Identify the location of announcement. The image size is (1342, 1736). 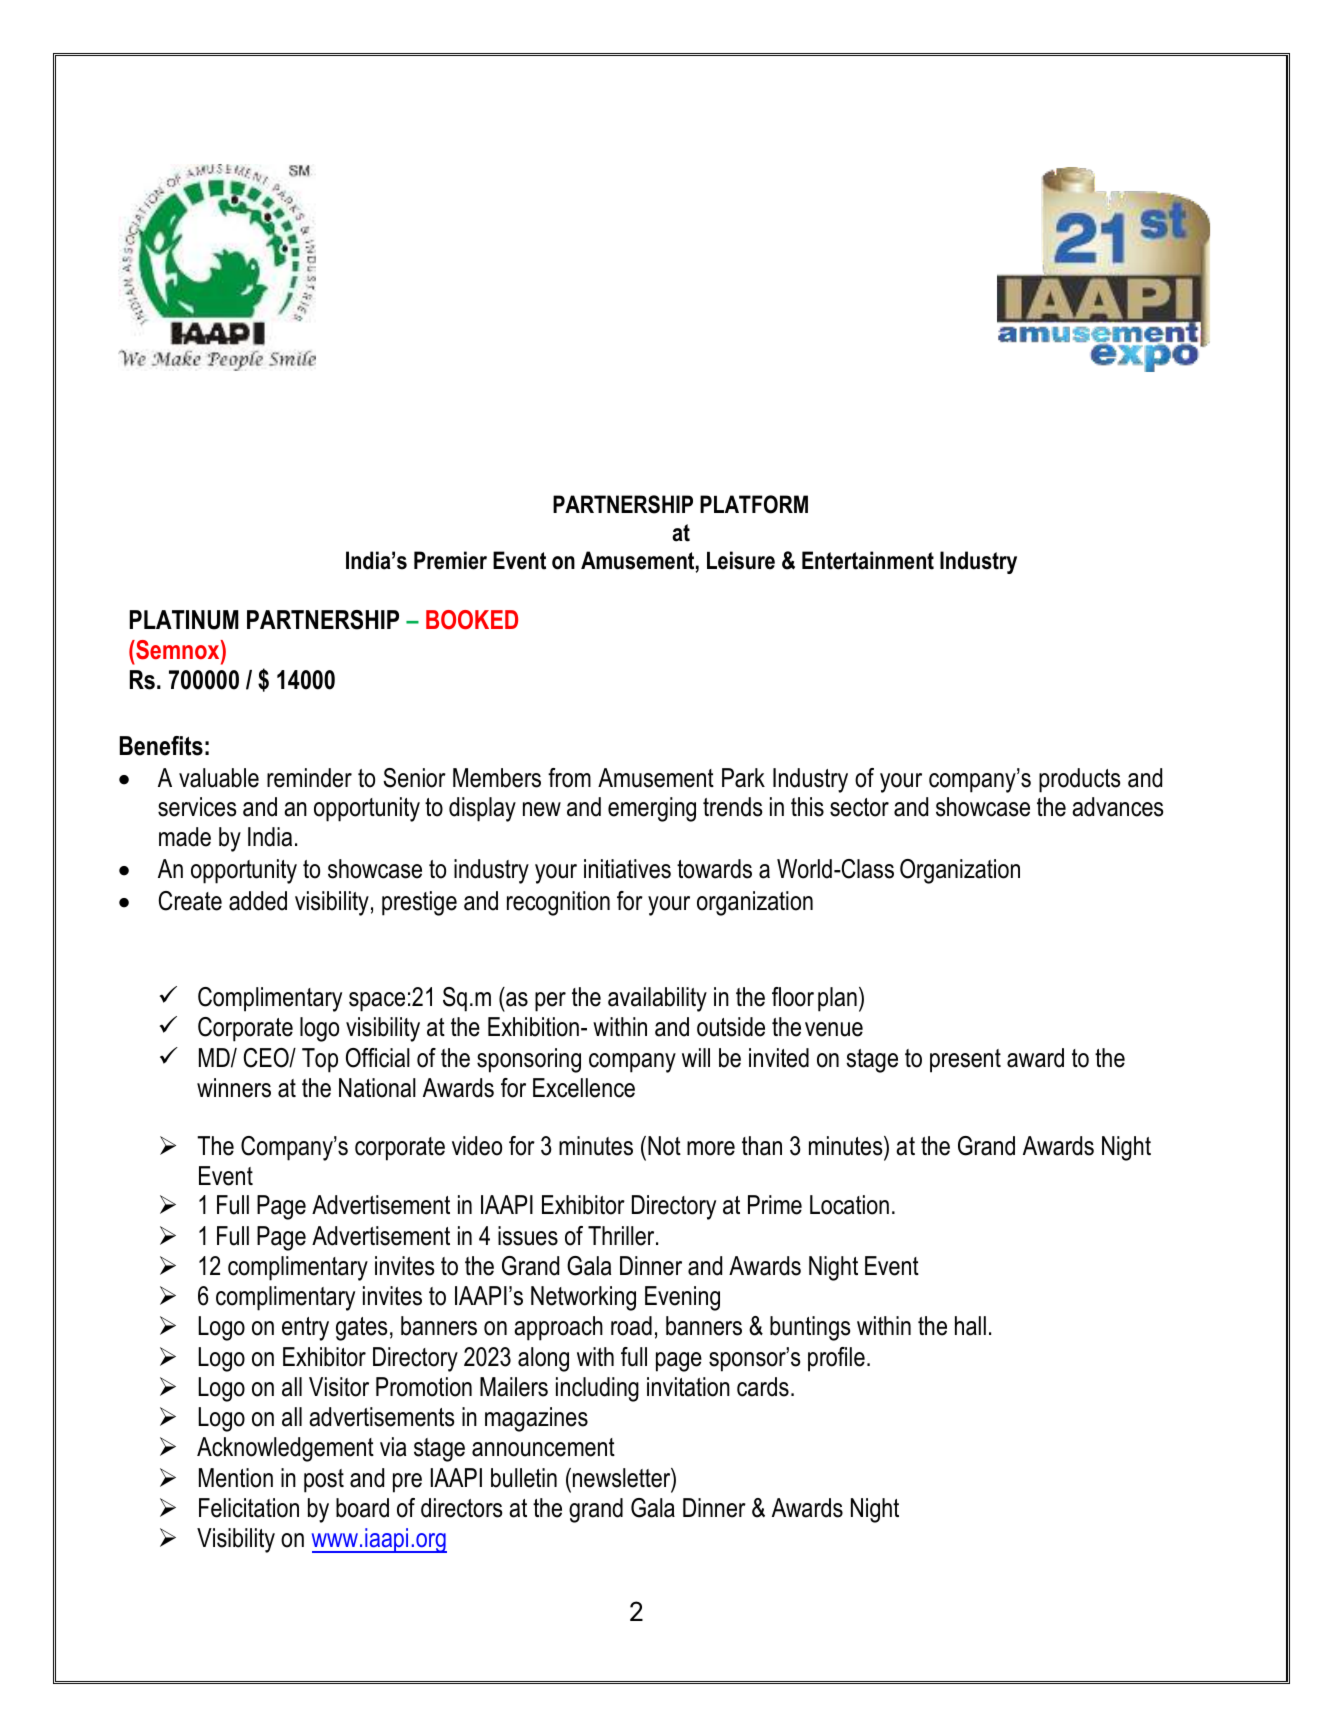
(543, 1447).
